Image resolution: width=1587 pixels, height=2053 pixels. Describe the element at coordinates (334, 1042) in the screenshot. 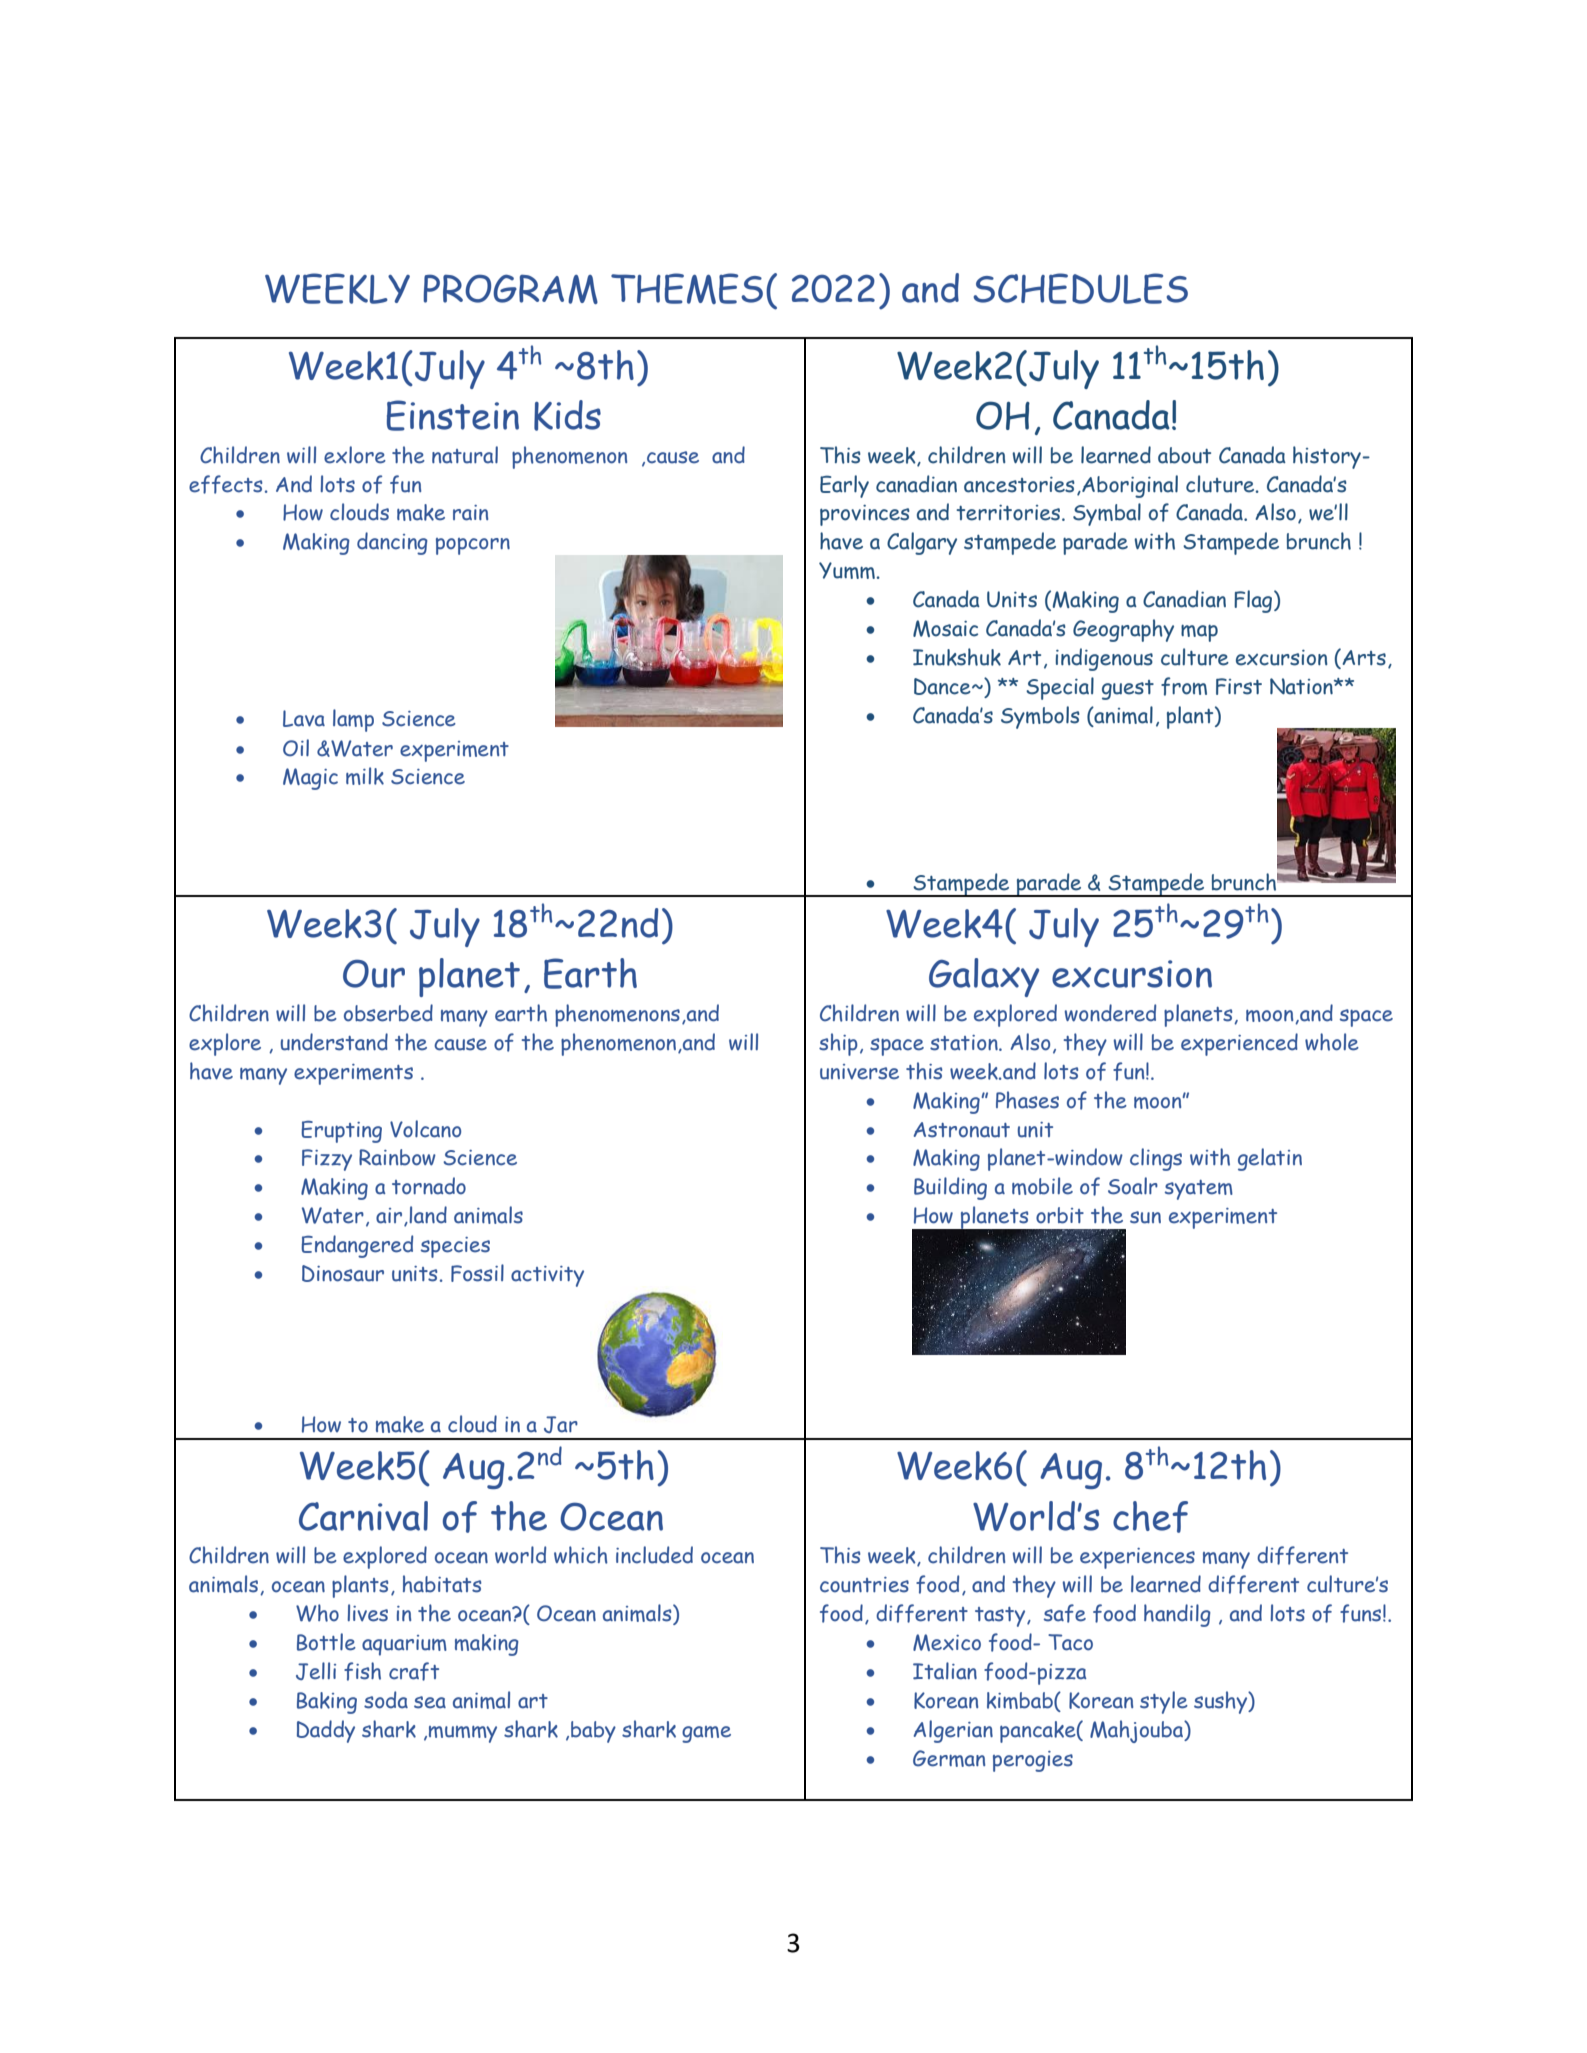

I see `understand` at that location.
